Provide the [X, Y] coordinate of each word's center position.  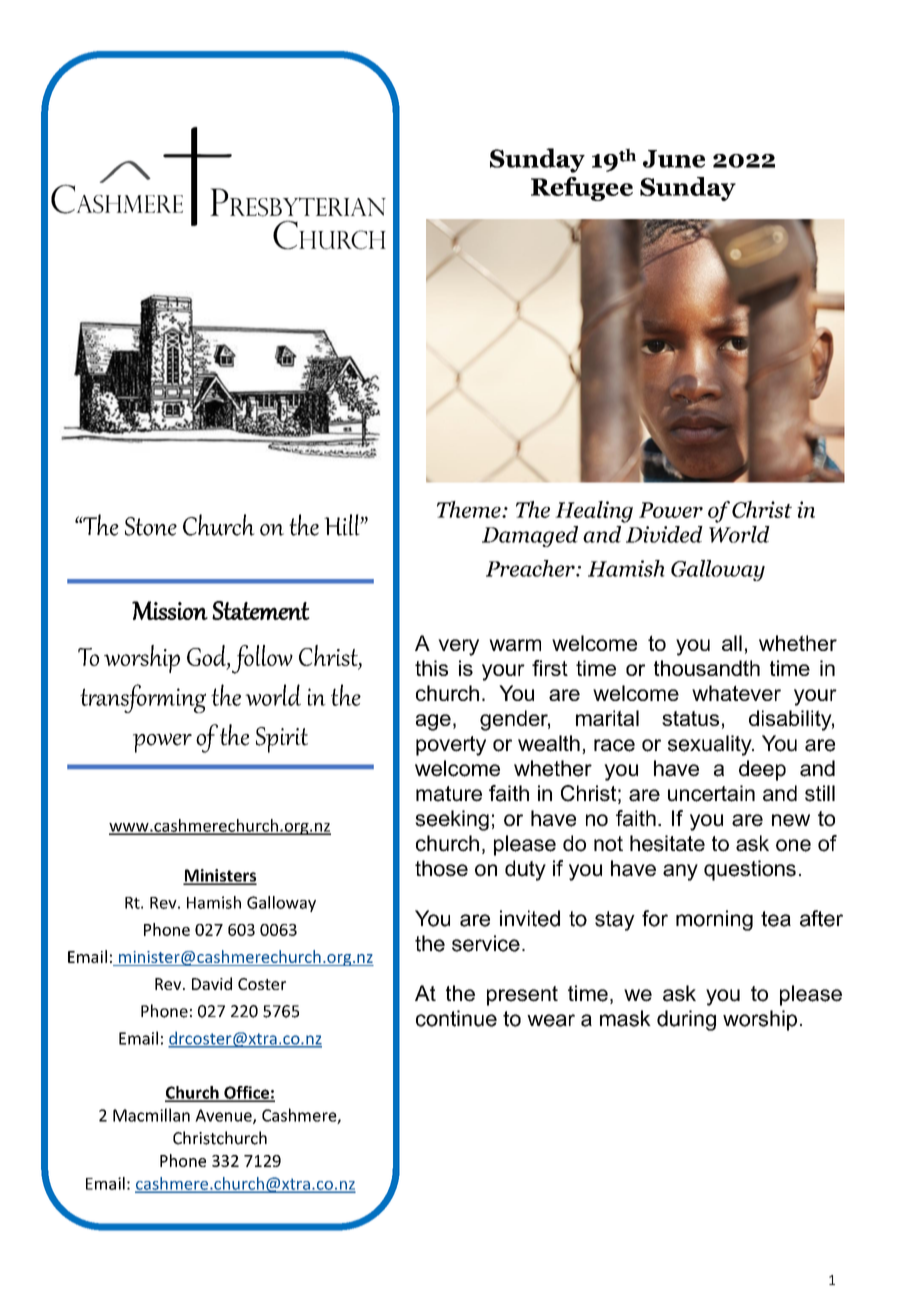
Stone [151, 526]
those [441, 868]
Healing [594, 512]
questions [750, 870]
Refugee [582, 189]
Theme [470, 509]
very [458, 647]
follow [262, 659]
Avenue [224, 1116]
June [674, 159]
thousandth [707, 668]
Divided [664, 534]
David [212, 983]
